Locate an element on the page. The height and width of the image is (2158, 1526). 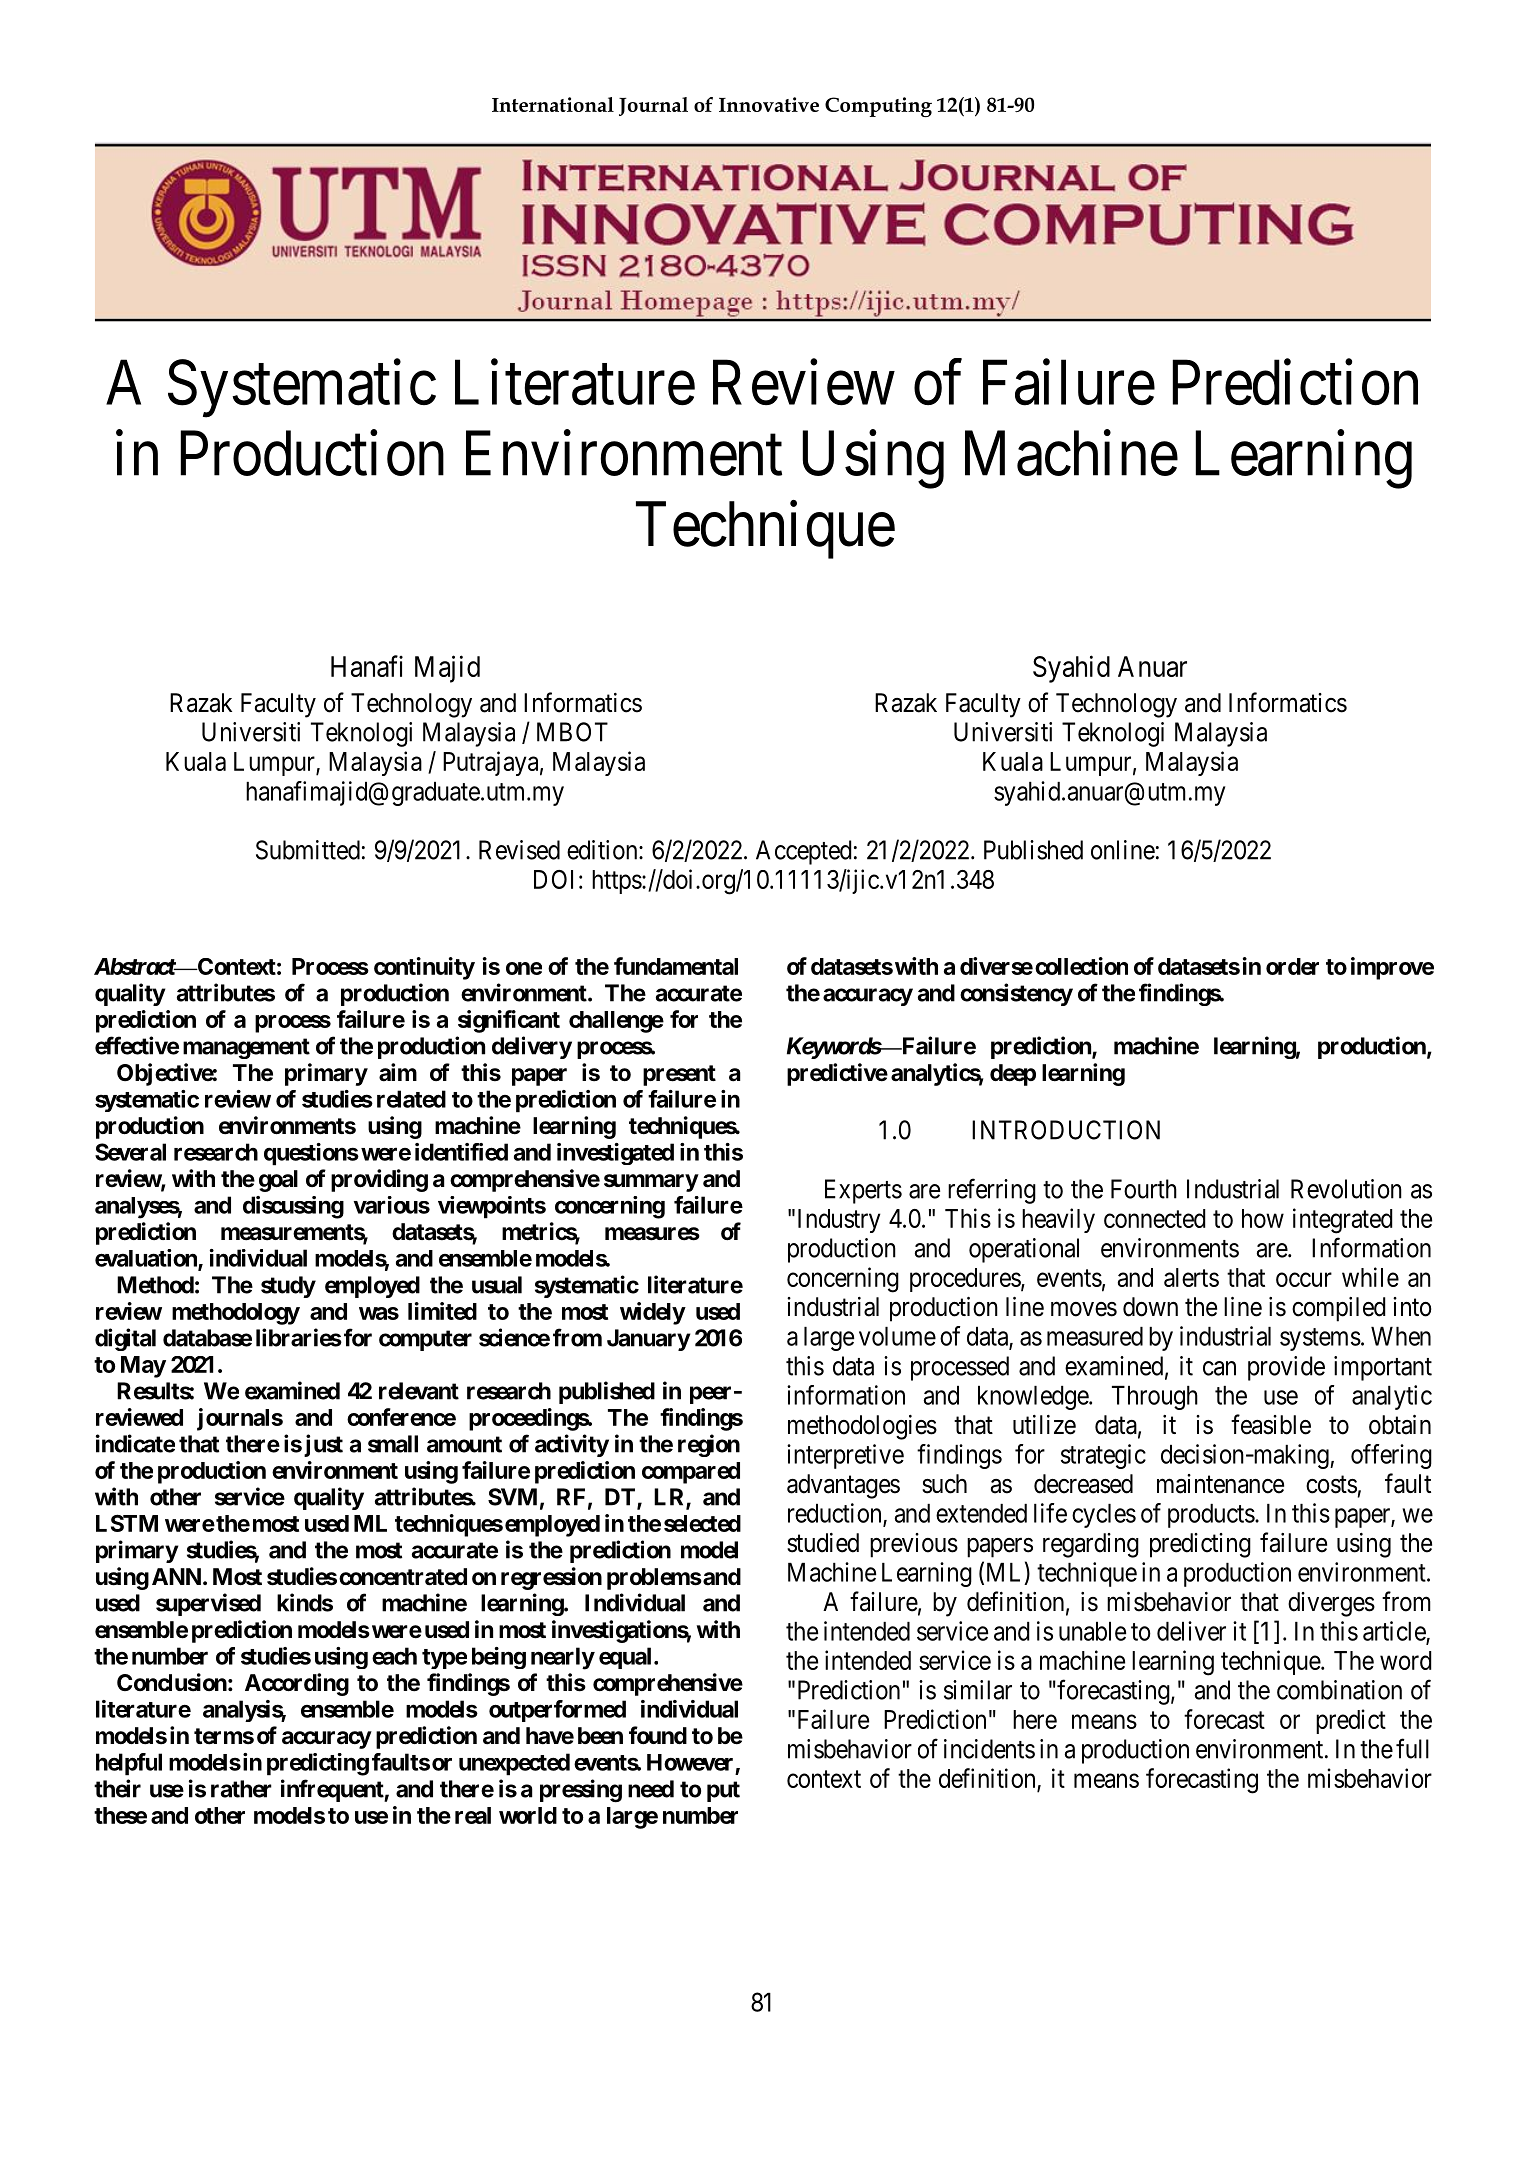
Innovative is located at coordinates (769, 104).
